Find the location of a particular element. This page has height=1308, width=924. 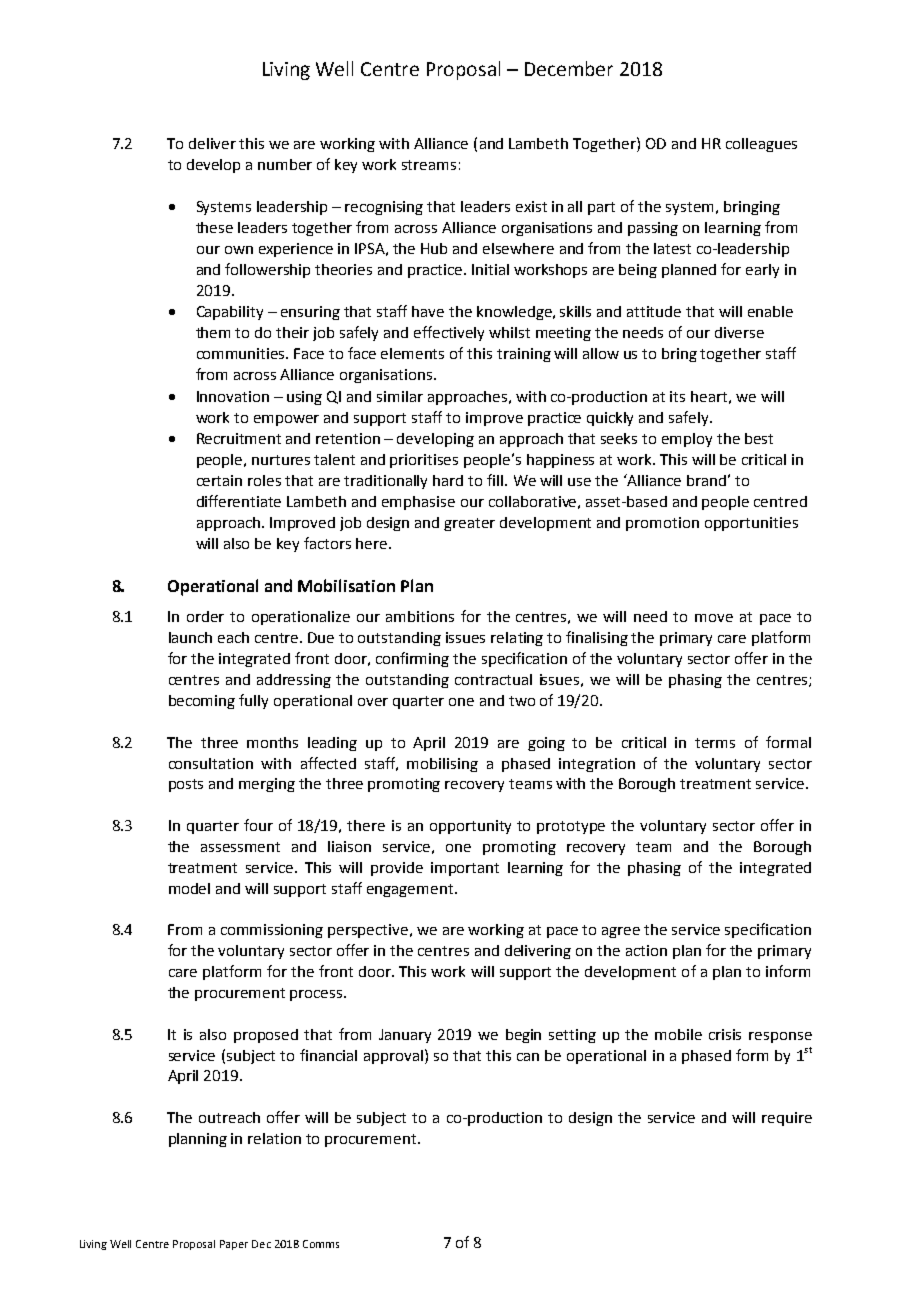

addressing is located at coordinates (294, 681).
